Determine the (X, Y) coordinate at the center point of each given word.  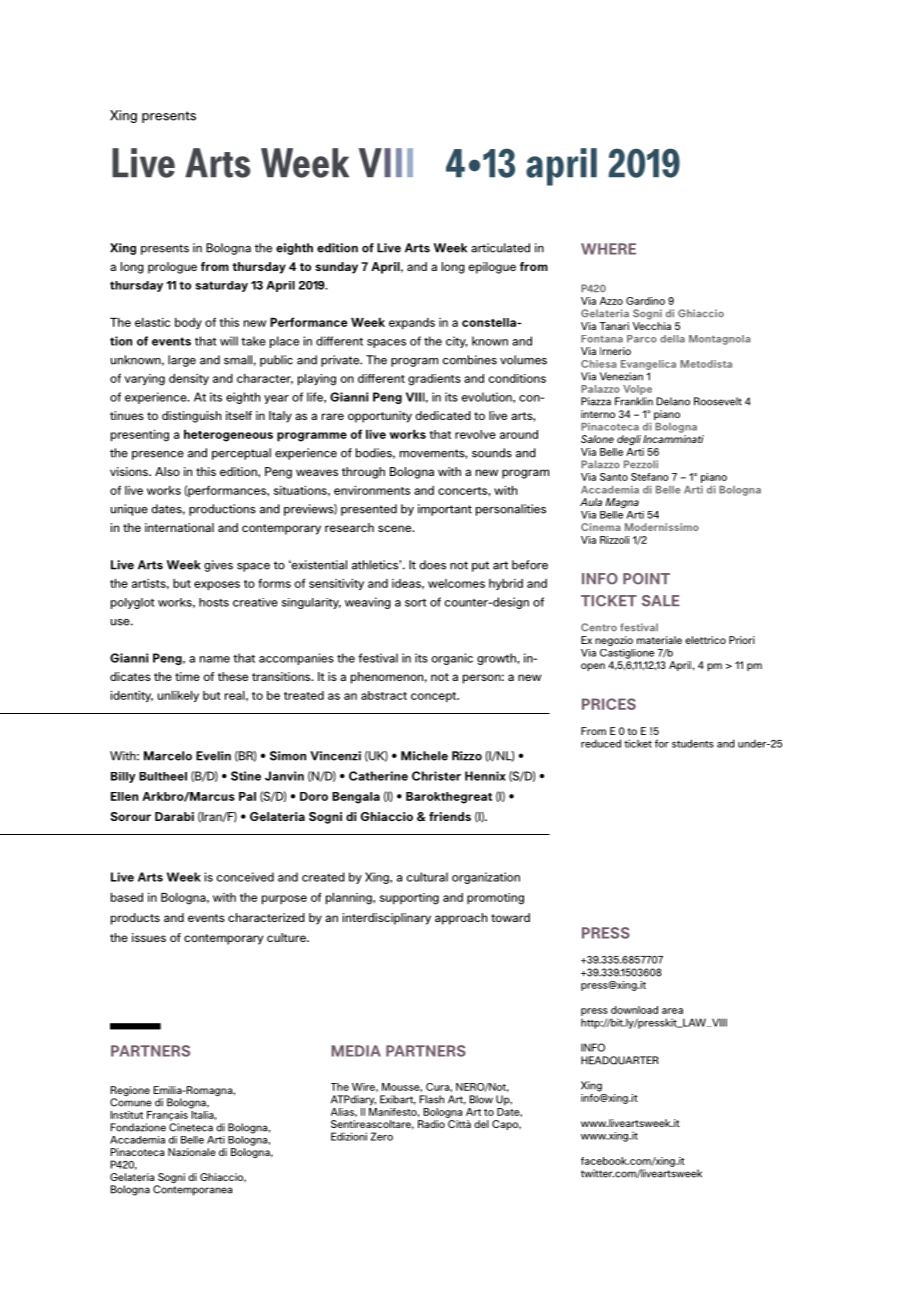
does (433, 565)
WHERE (608, 249)
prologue (172, 268)
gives (218, 566)
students (693, 743)
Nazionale (192, 1152)
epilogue (492, 268)
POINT (646, 579)
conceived (245, 877)
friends (450, 816)
